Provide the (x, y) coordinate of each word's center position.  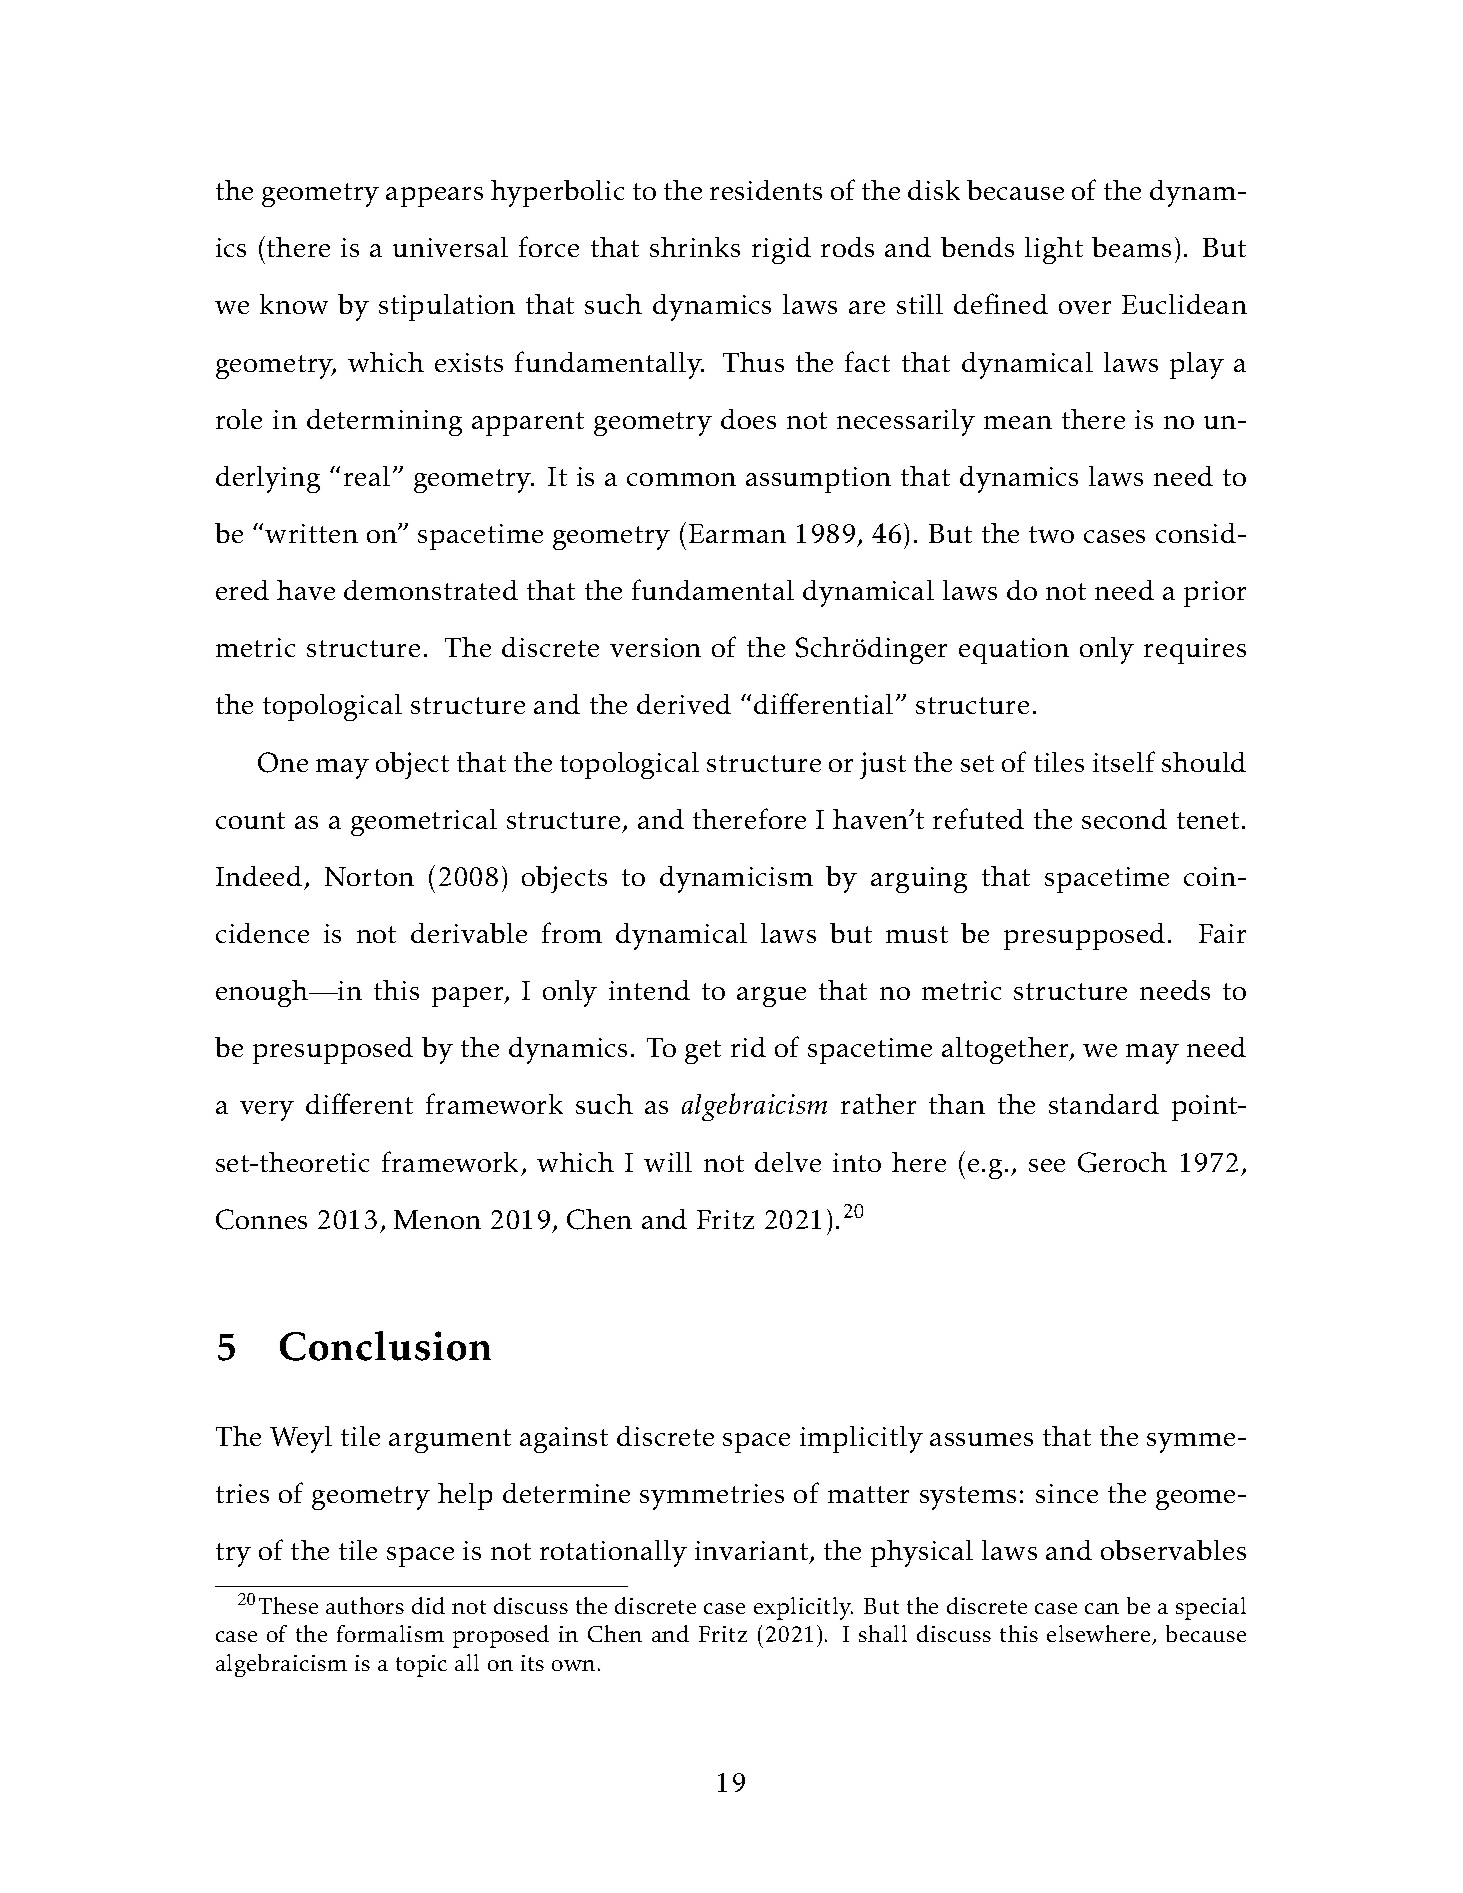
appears (434, 197)
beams (1131, 247)
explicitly (803, 1608)
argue (771, 997)
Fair (1222, 933)
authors (365, 1605)
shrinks (695, 247)
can (1102, 1608)
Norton (369, 876)
